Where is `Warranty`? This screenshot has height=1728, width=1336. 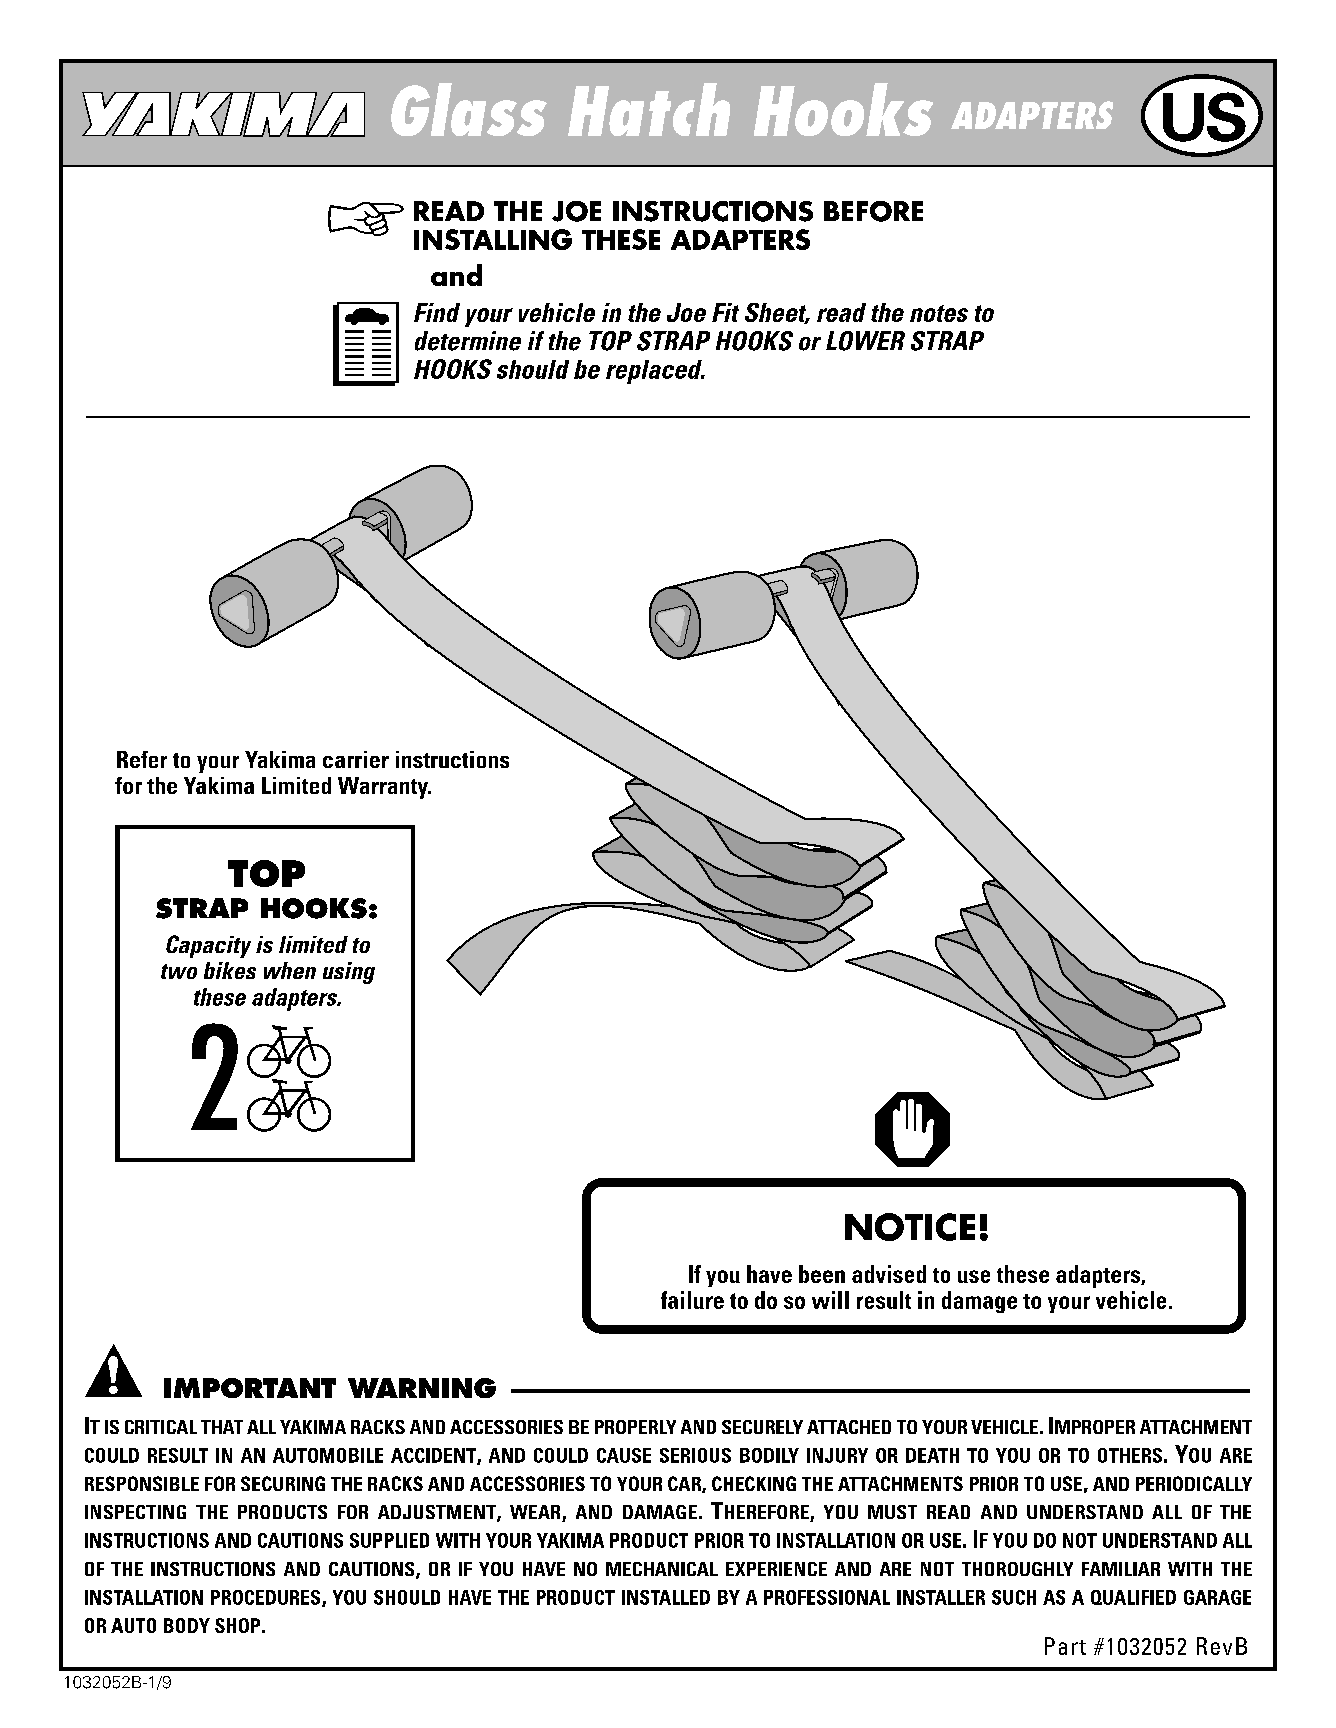
Warranty is located at coordinates (384, 788).
